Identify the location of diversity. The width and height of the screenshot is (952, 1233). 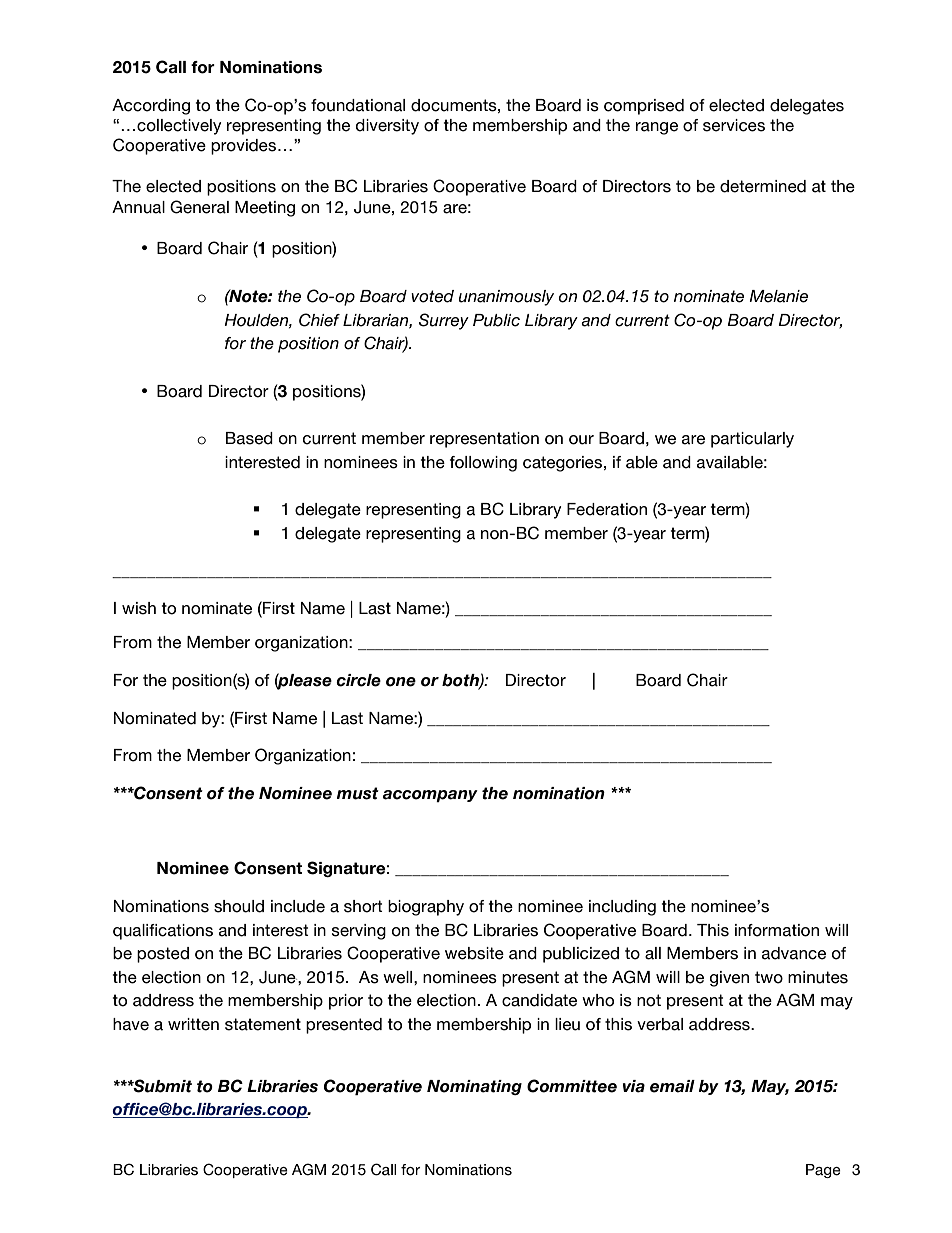
(387, 127).
